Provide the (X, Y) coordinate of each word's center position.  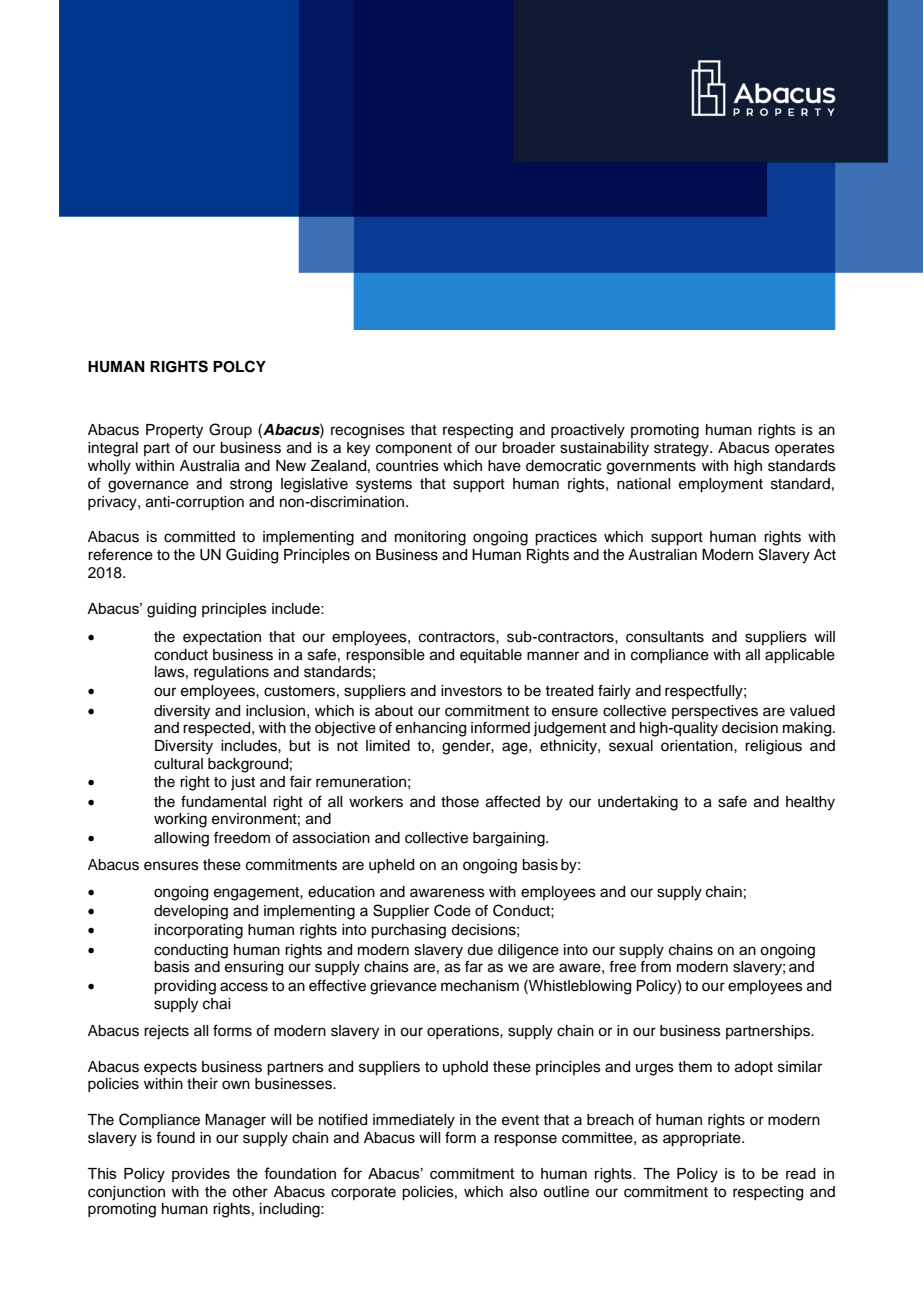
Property (174, 431)
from (655, 967)
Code (452, 910)
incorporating (199, 931)
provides (201, 1175)
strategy (682, 450)
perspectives (715, 712)
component (414, 449)
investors (471, 691)
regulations (231, 673)
